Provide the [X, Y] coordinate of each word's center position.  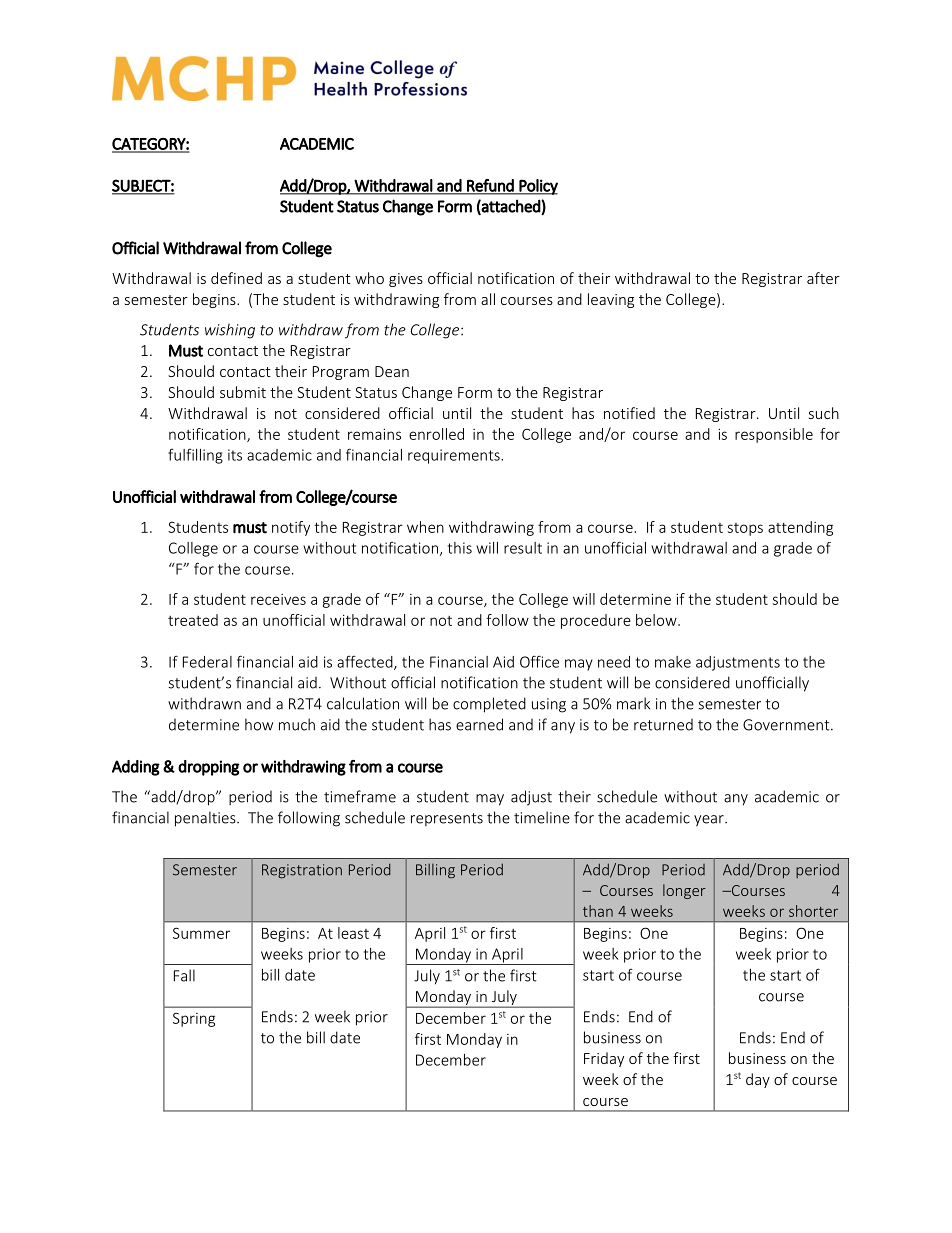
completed [489, 705]
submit [243, 392]
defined [236, 278]
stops [745, 529]
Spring [194, 1019]
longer [684, 891]
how [259, 724]
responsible [774, 435]
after [823, 278]
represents [447, 819]
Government [787, 725]
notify [291, 528]
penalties [206, 819]
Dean [392, 371]
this [460, 548]
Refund [490, 186]
